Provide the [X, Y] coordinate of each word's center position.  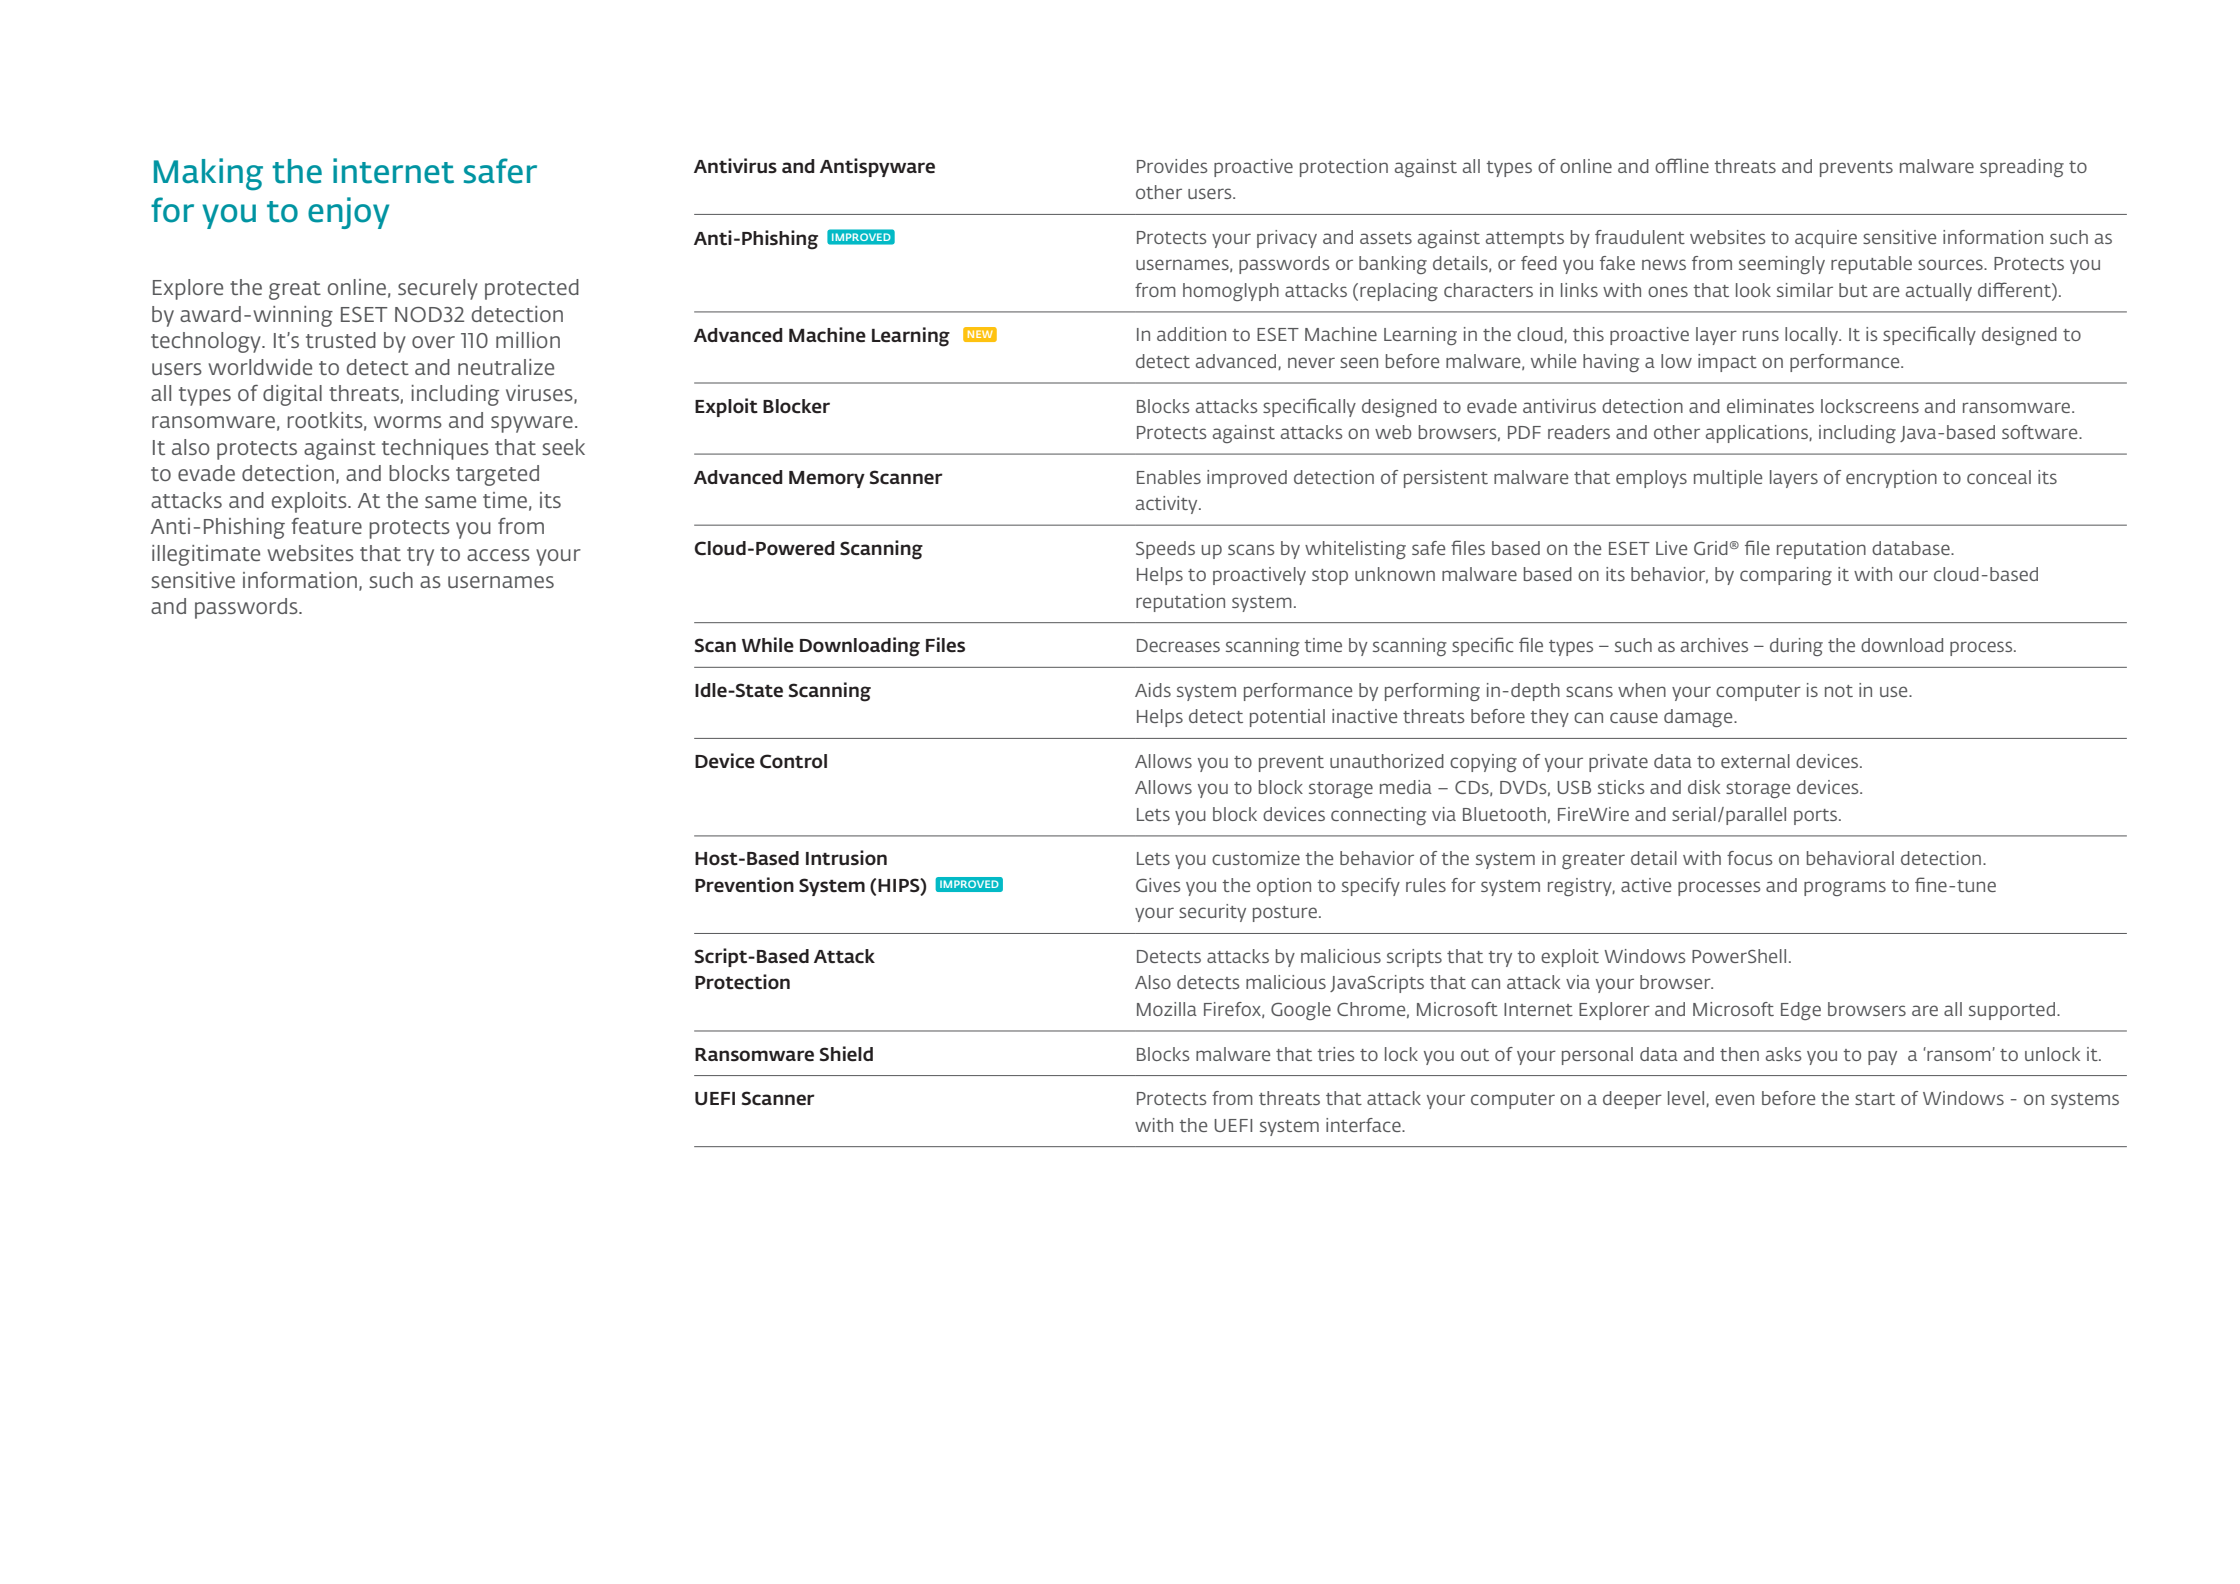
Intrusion [846, 858]
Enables [1169, 477]
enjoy [348, 213]
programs [1845, 888]
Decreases [1178, 645]
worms [408, 422]
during [1796, 647]
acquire [1826, 239]
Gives [1158, 885]
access [498, 555]
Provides [1172, 166]
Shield [846, 1054]
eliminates [1770, 406]
